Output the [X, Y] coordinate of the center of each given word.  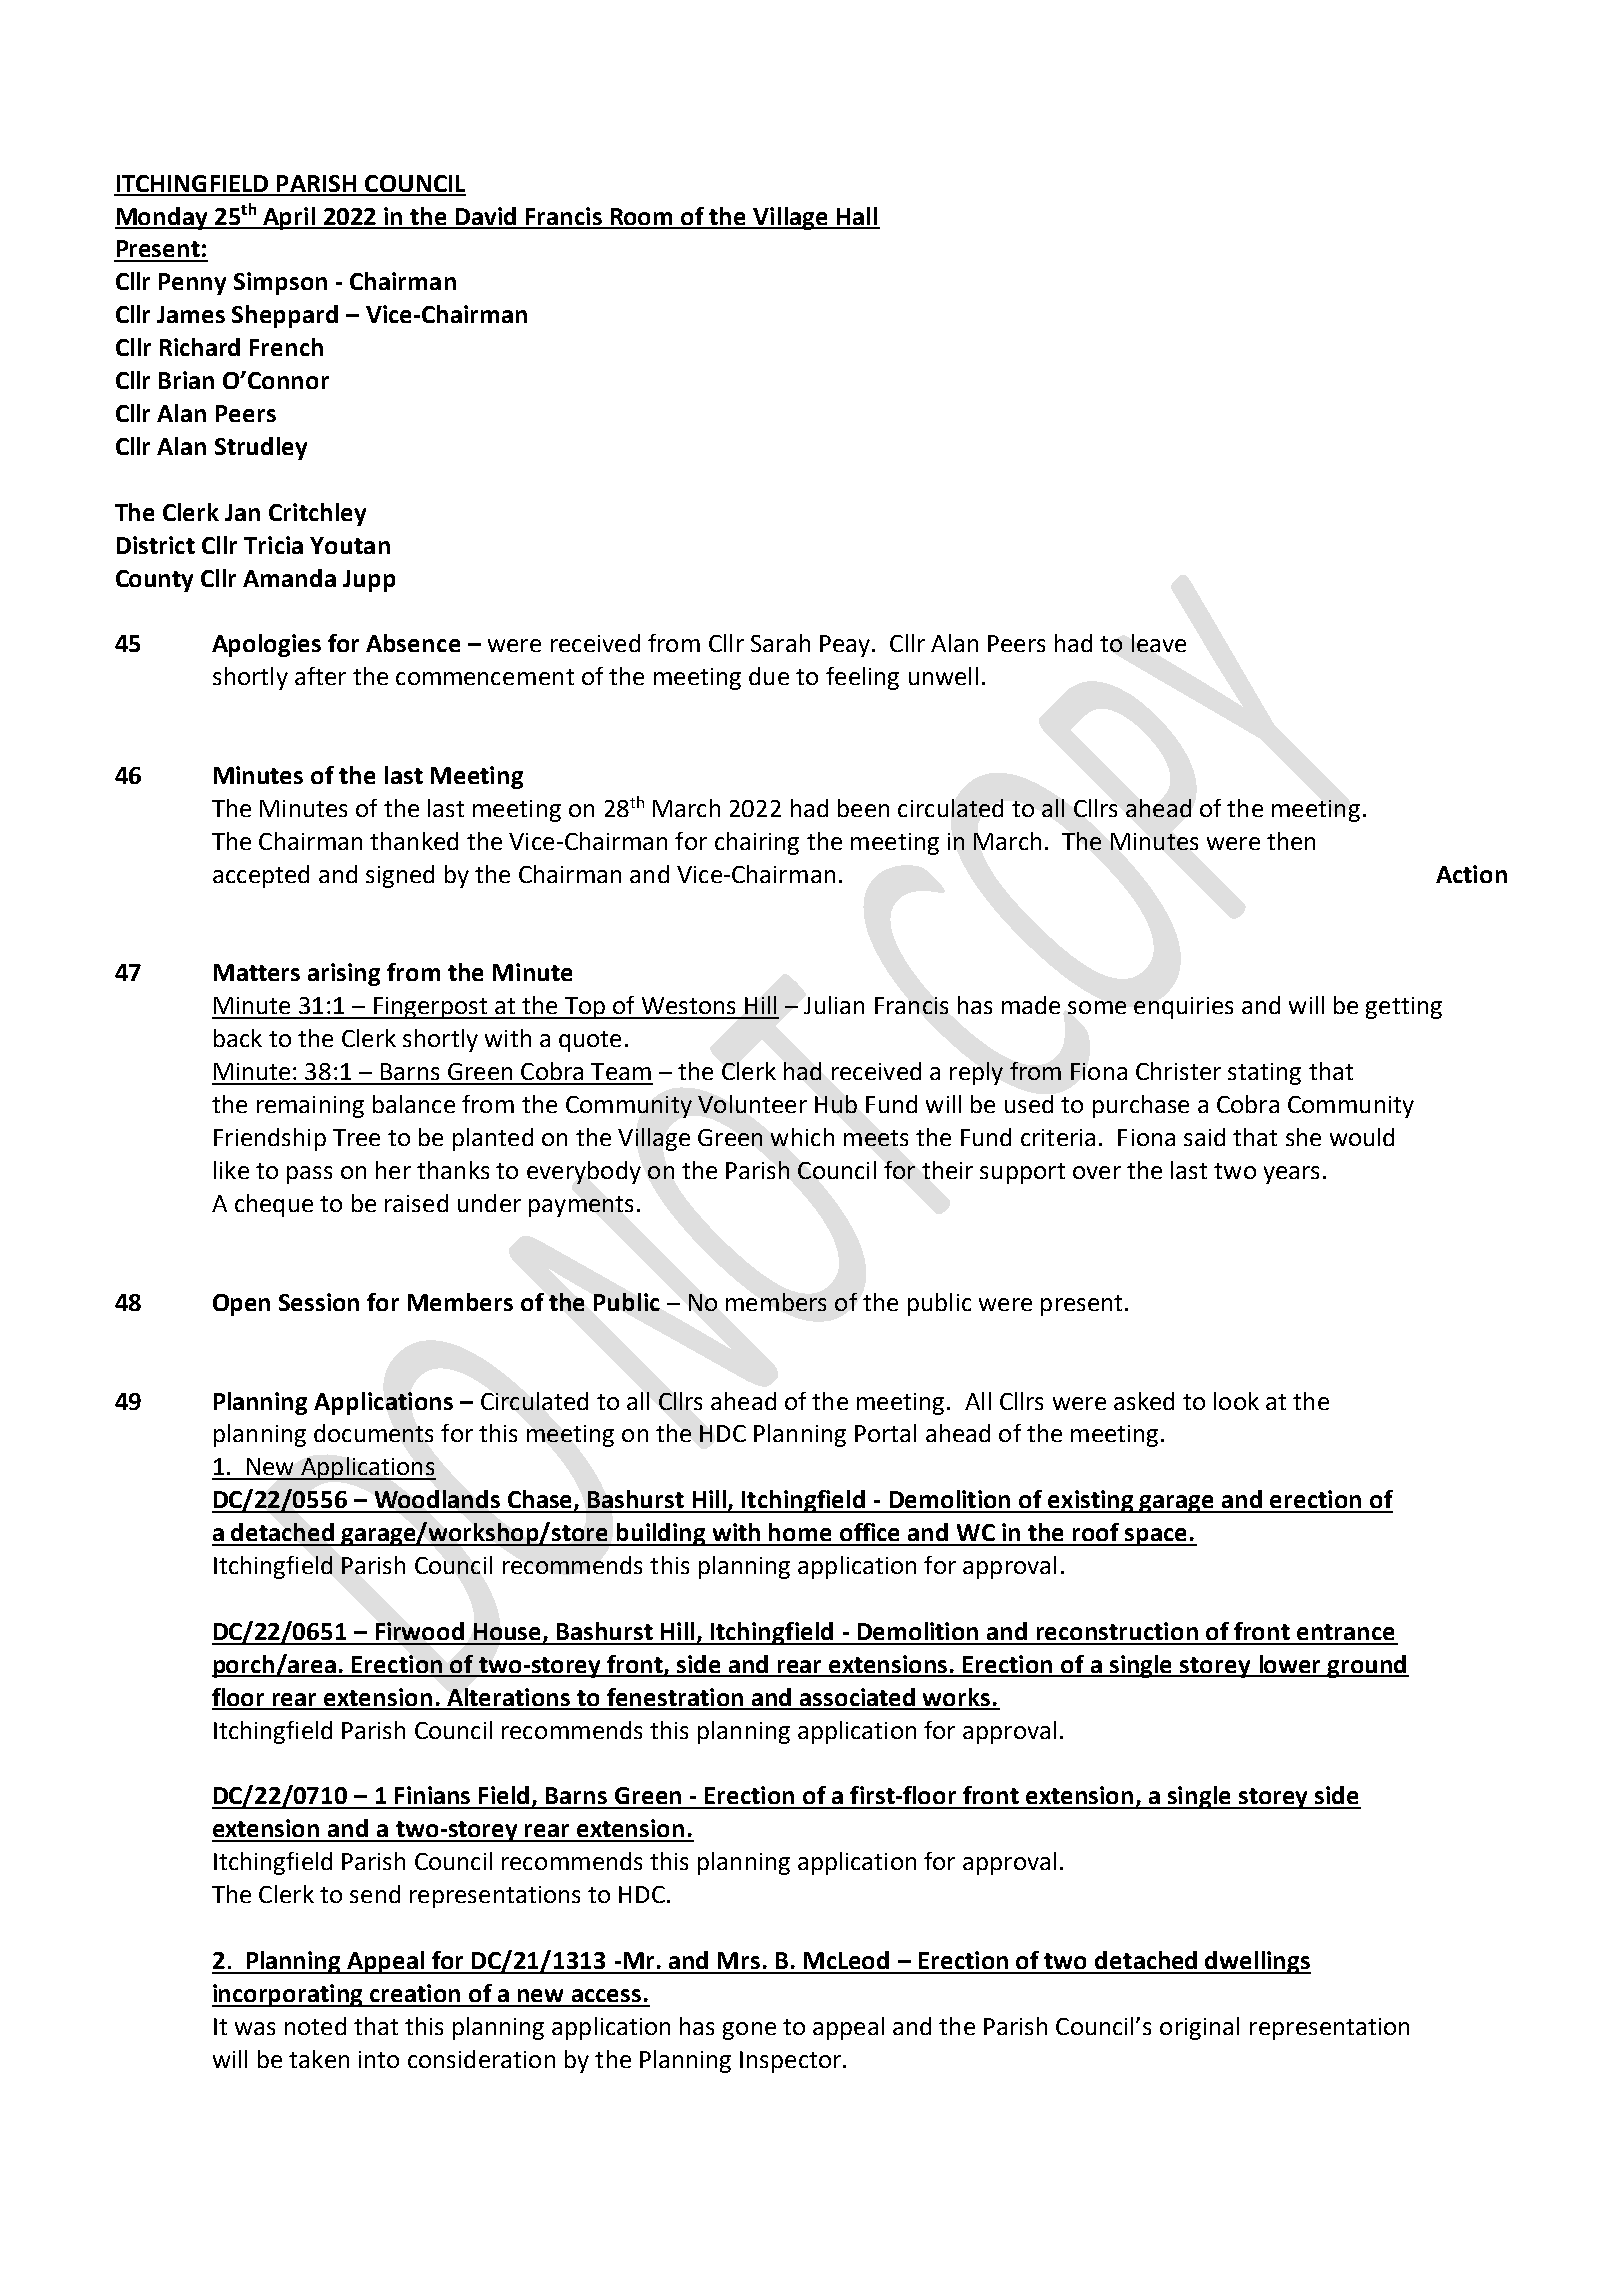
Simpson [280, 283]
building [661, 1534]
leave [1159, 643]
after [320, 676]
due [769, 676]
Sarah [780, 643]
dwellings [1257, 1962]
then [1291, 841]
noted [315, 2026]
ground [1367, 1666]
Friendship [270, 1139]
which [802, 1137]
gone [749, 2031]
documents [373, 1433]
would [1362, 1137]
